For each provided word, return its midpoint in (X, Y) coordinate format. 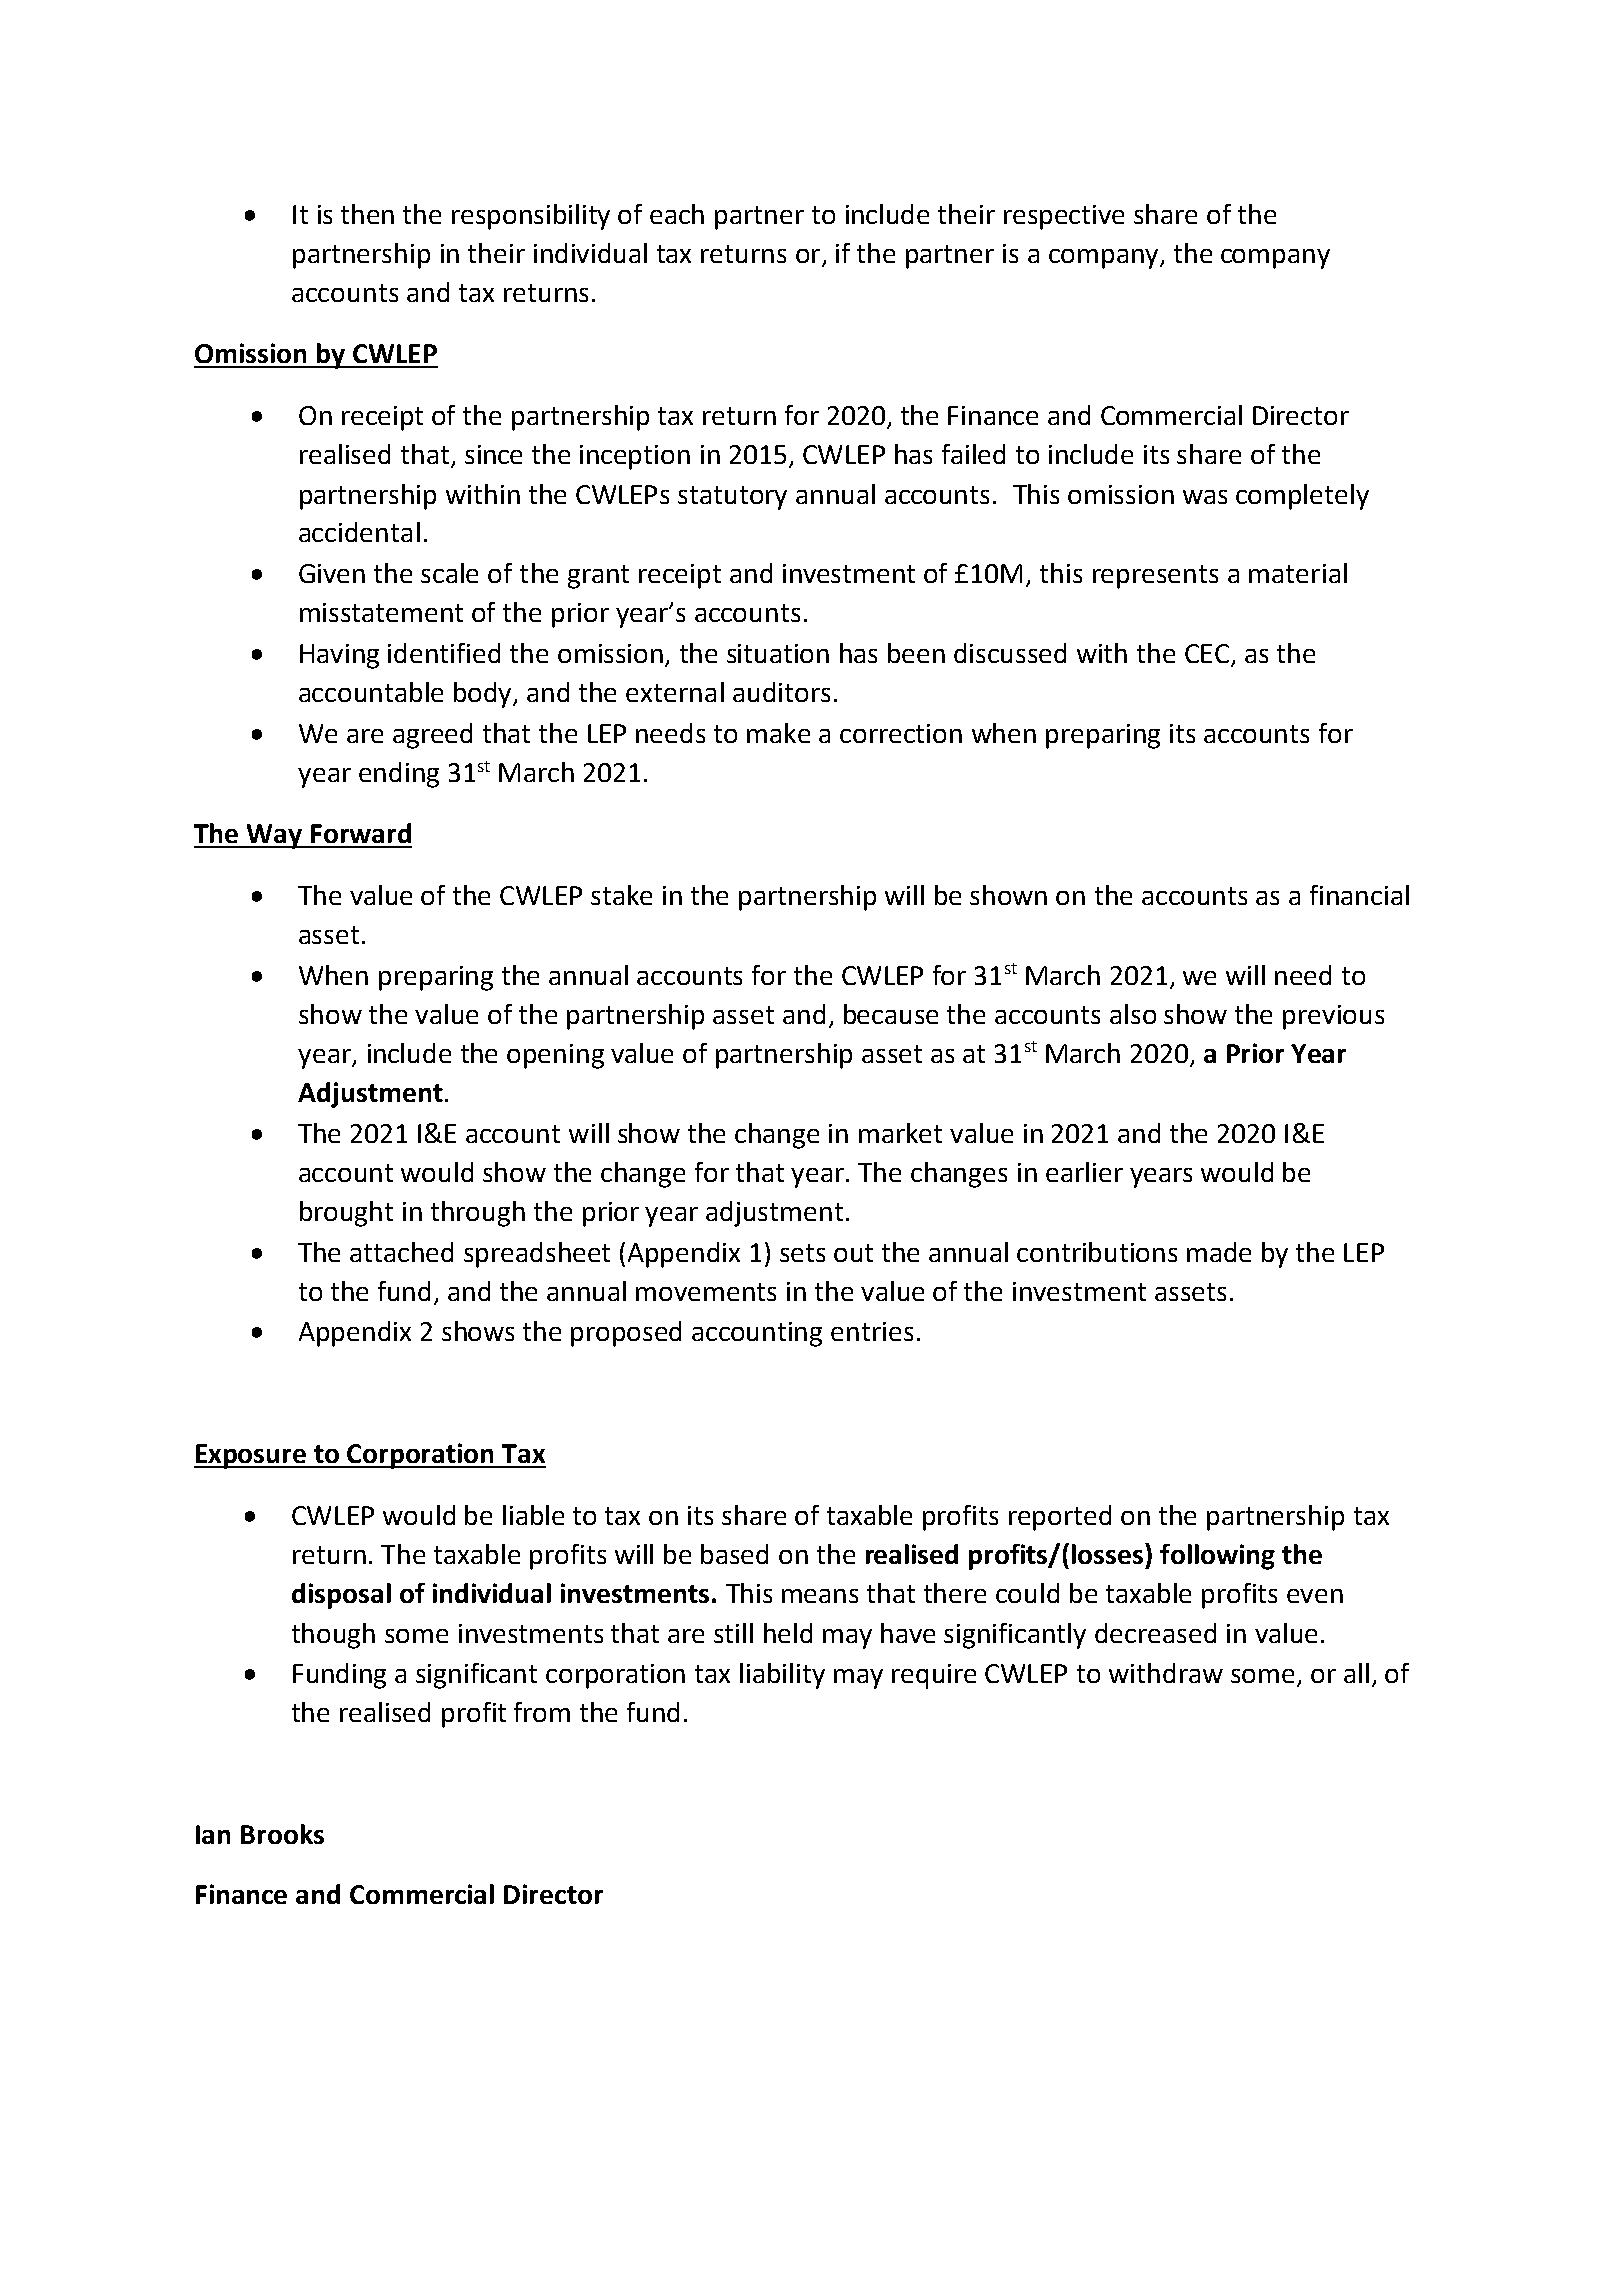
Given (332, 573)
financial (1359, 895)
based (734, 1554)
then (367, 214)
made (1219, 1252)
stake (621, 895)
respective (1064, 217)
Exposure (251, 1456)
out (853, 1253)
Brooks (282, 1834)
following (1217, 1557)
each (677, 214)
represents (1155, 577)
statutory (732, 498)
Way (274, 836)
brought (346, 1214)
